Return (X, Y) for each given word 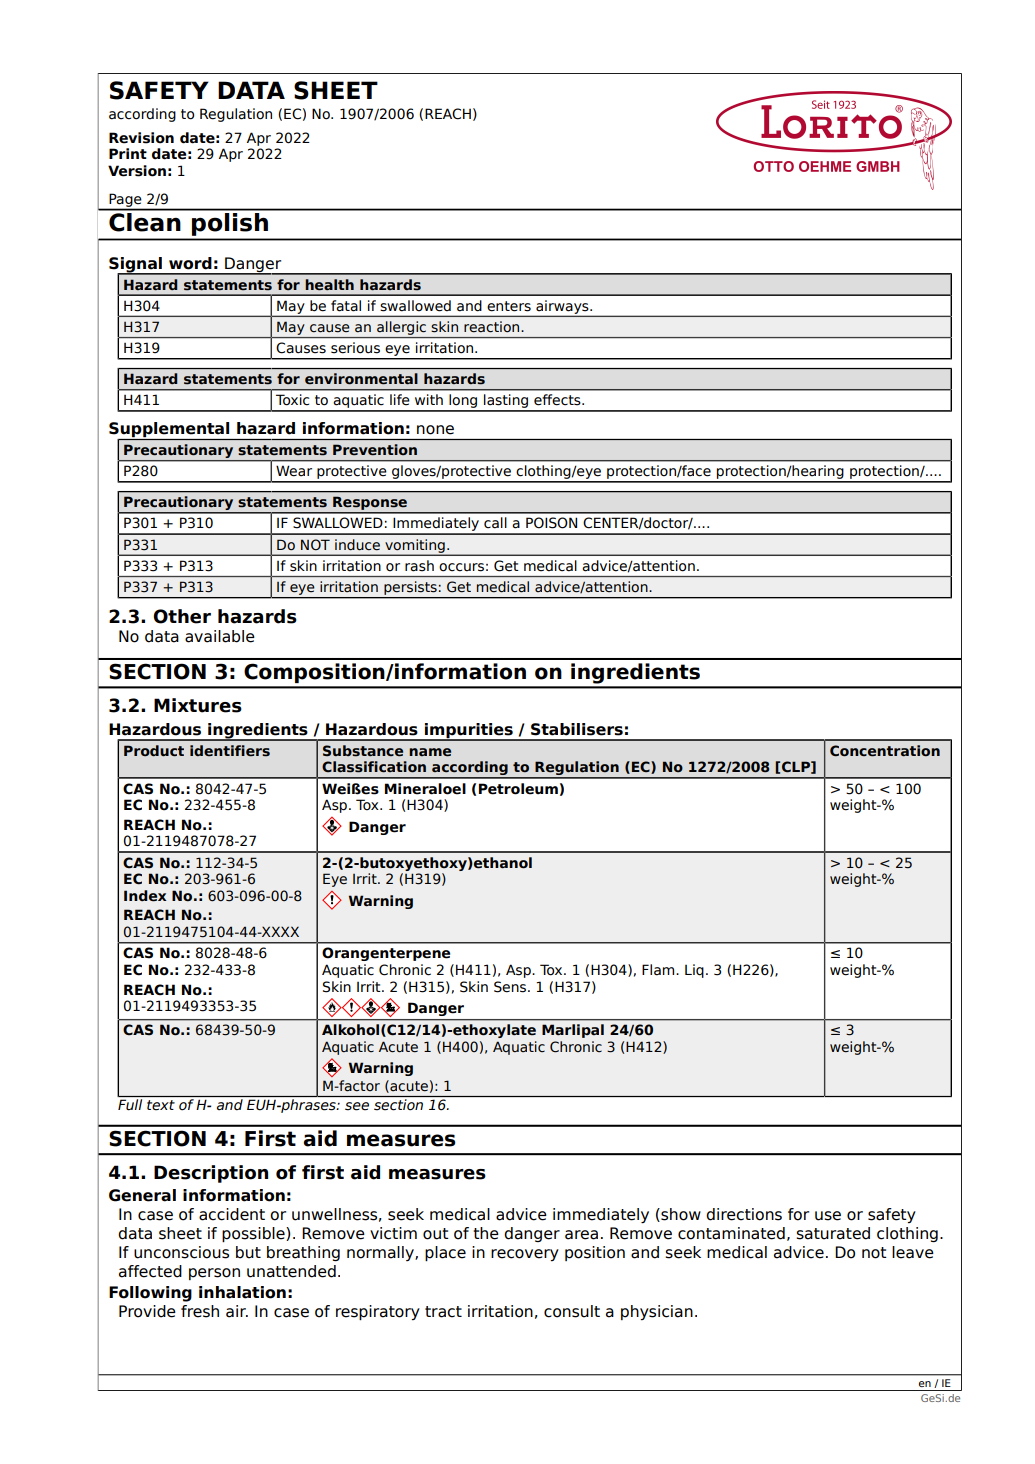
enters (509, 306)
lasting (506, 402)
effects (558, 400)
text (161, 1105)
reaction (493, 326)
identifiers (230, 751)
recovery (525, 1255)
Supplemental (170, 431)
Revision (141, 138)
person (214, 1274)
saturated (833, 1233)
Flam (659, 970)
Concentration (885, 751)
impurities (469, 731)
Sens (511, 987)
